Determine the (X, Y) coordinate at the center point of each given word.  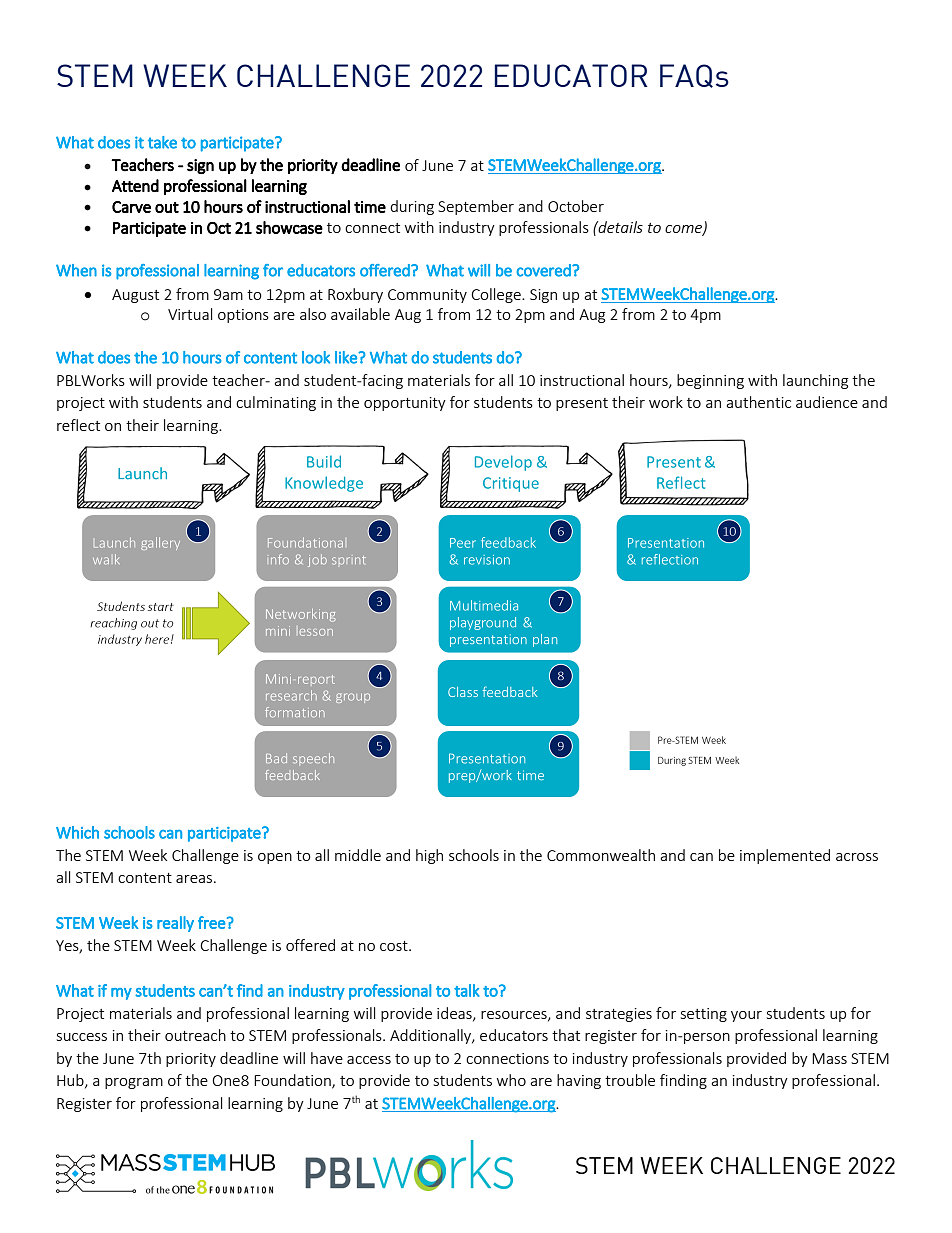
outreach (195, 1035)
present (582, 404)
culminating (276, 403)
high (429, 856)
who (511, 1080)
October (576, 206)
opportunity (405, 404)
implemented (785, 856)
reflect (78, 425)
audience (827, 402)
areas (194, 879)
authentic (758, 402)
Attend (135, 185)
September (476, 207)
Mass (829, 1058)
